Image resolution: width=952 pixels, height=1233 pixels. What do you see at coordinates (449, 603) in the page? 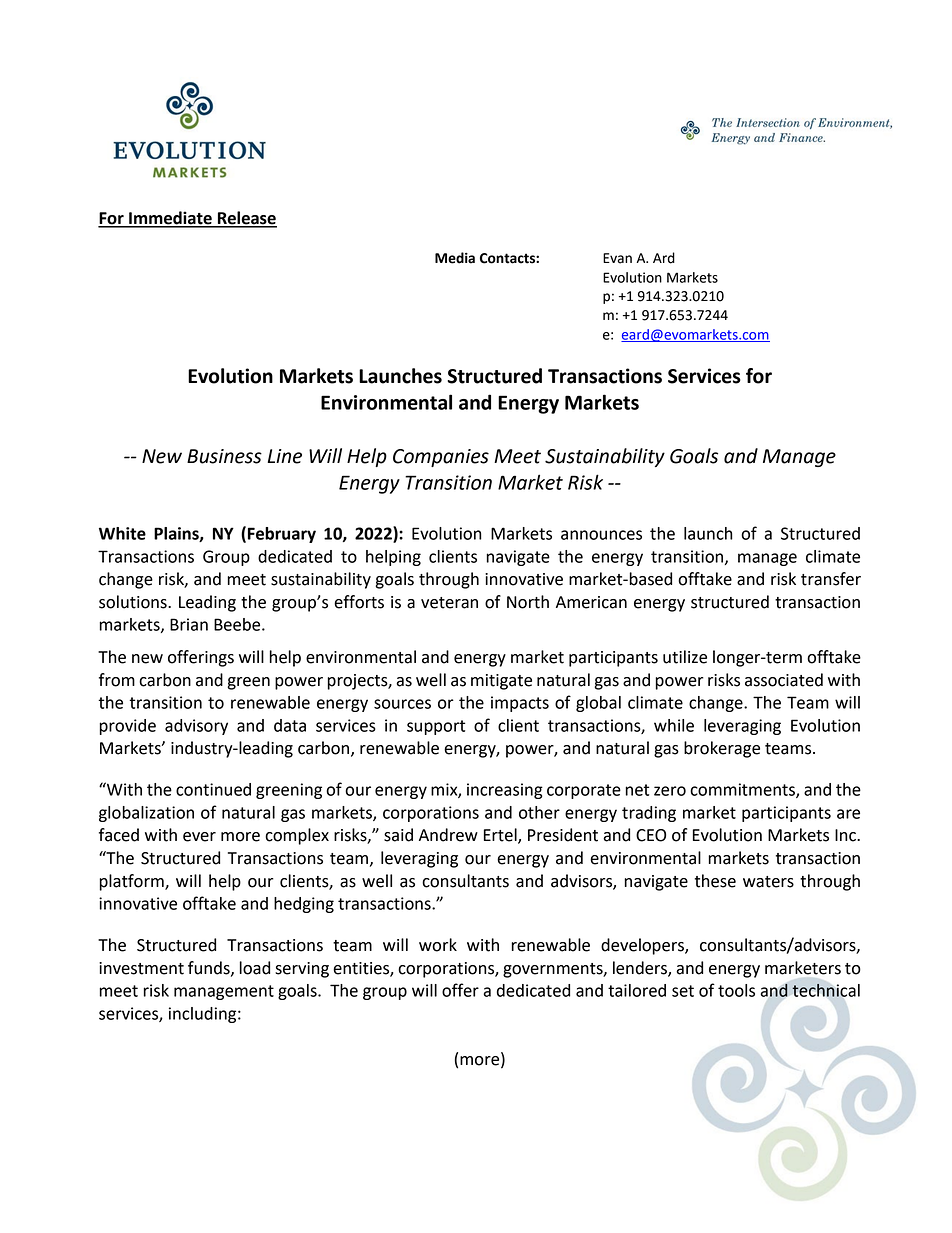
I see `veteran` at bounding box center [449, 603].
